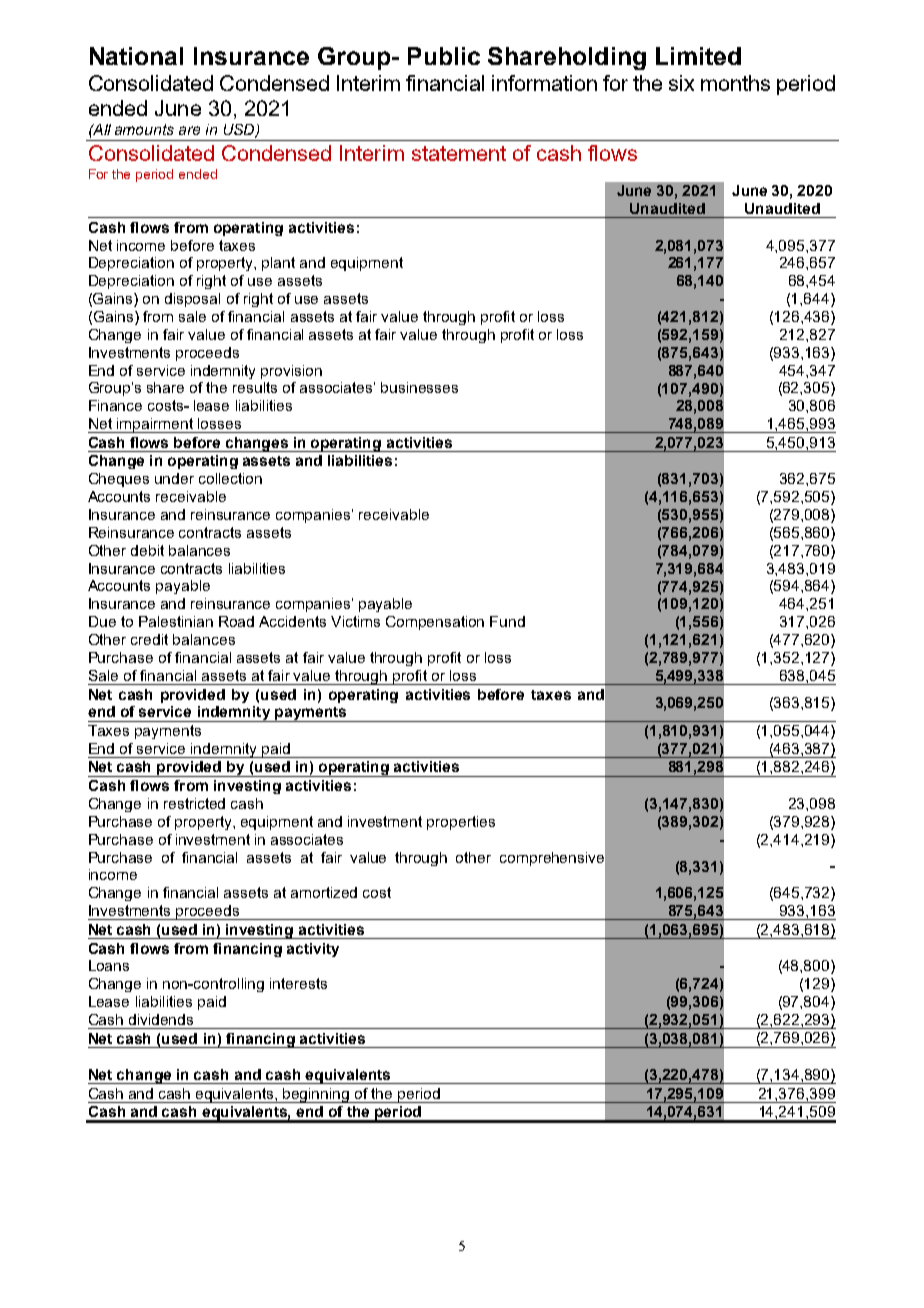 The width and height of the document is (924, 1308). I want to click on restricted, so click(194, 803).
